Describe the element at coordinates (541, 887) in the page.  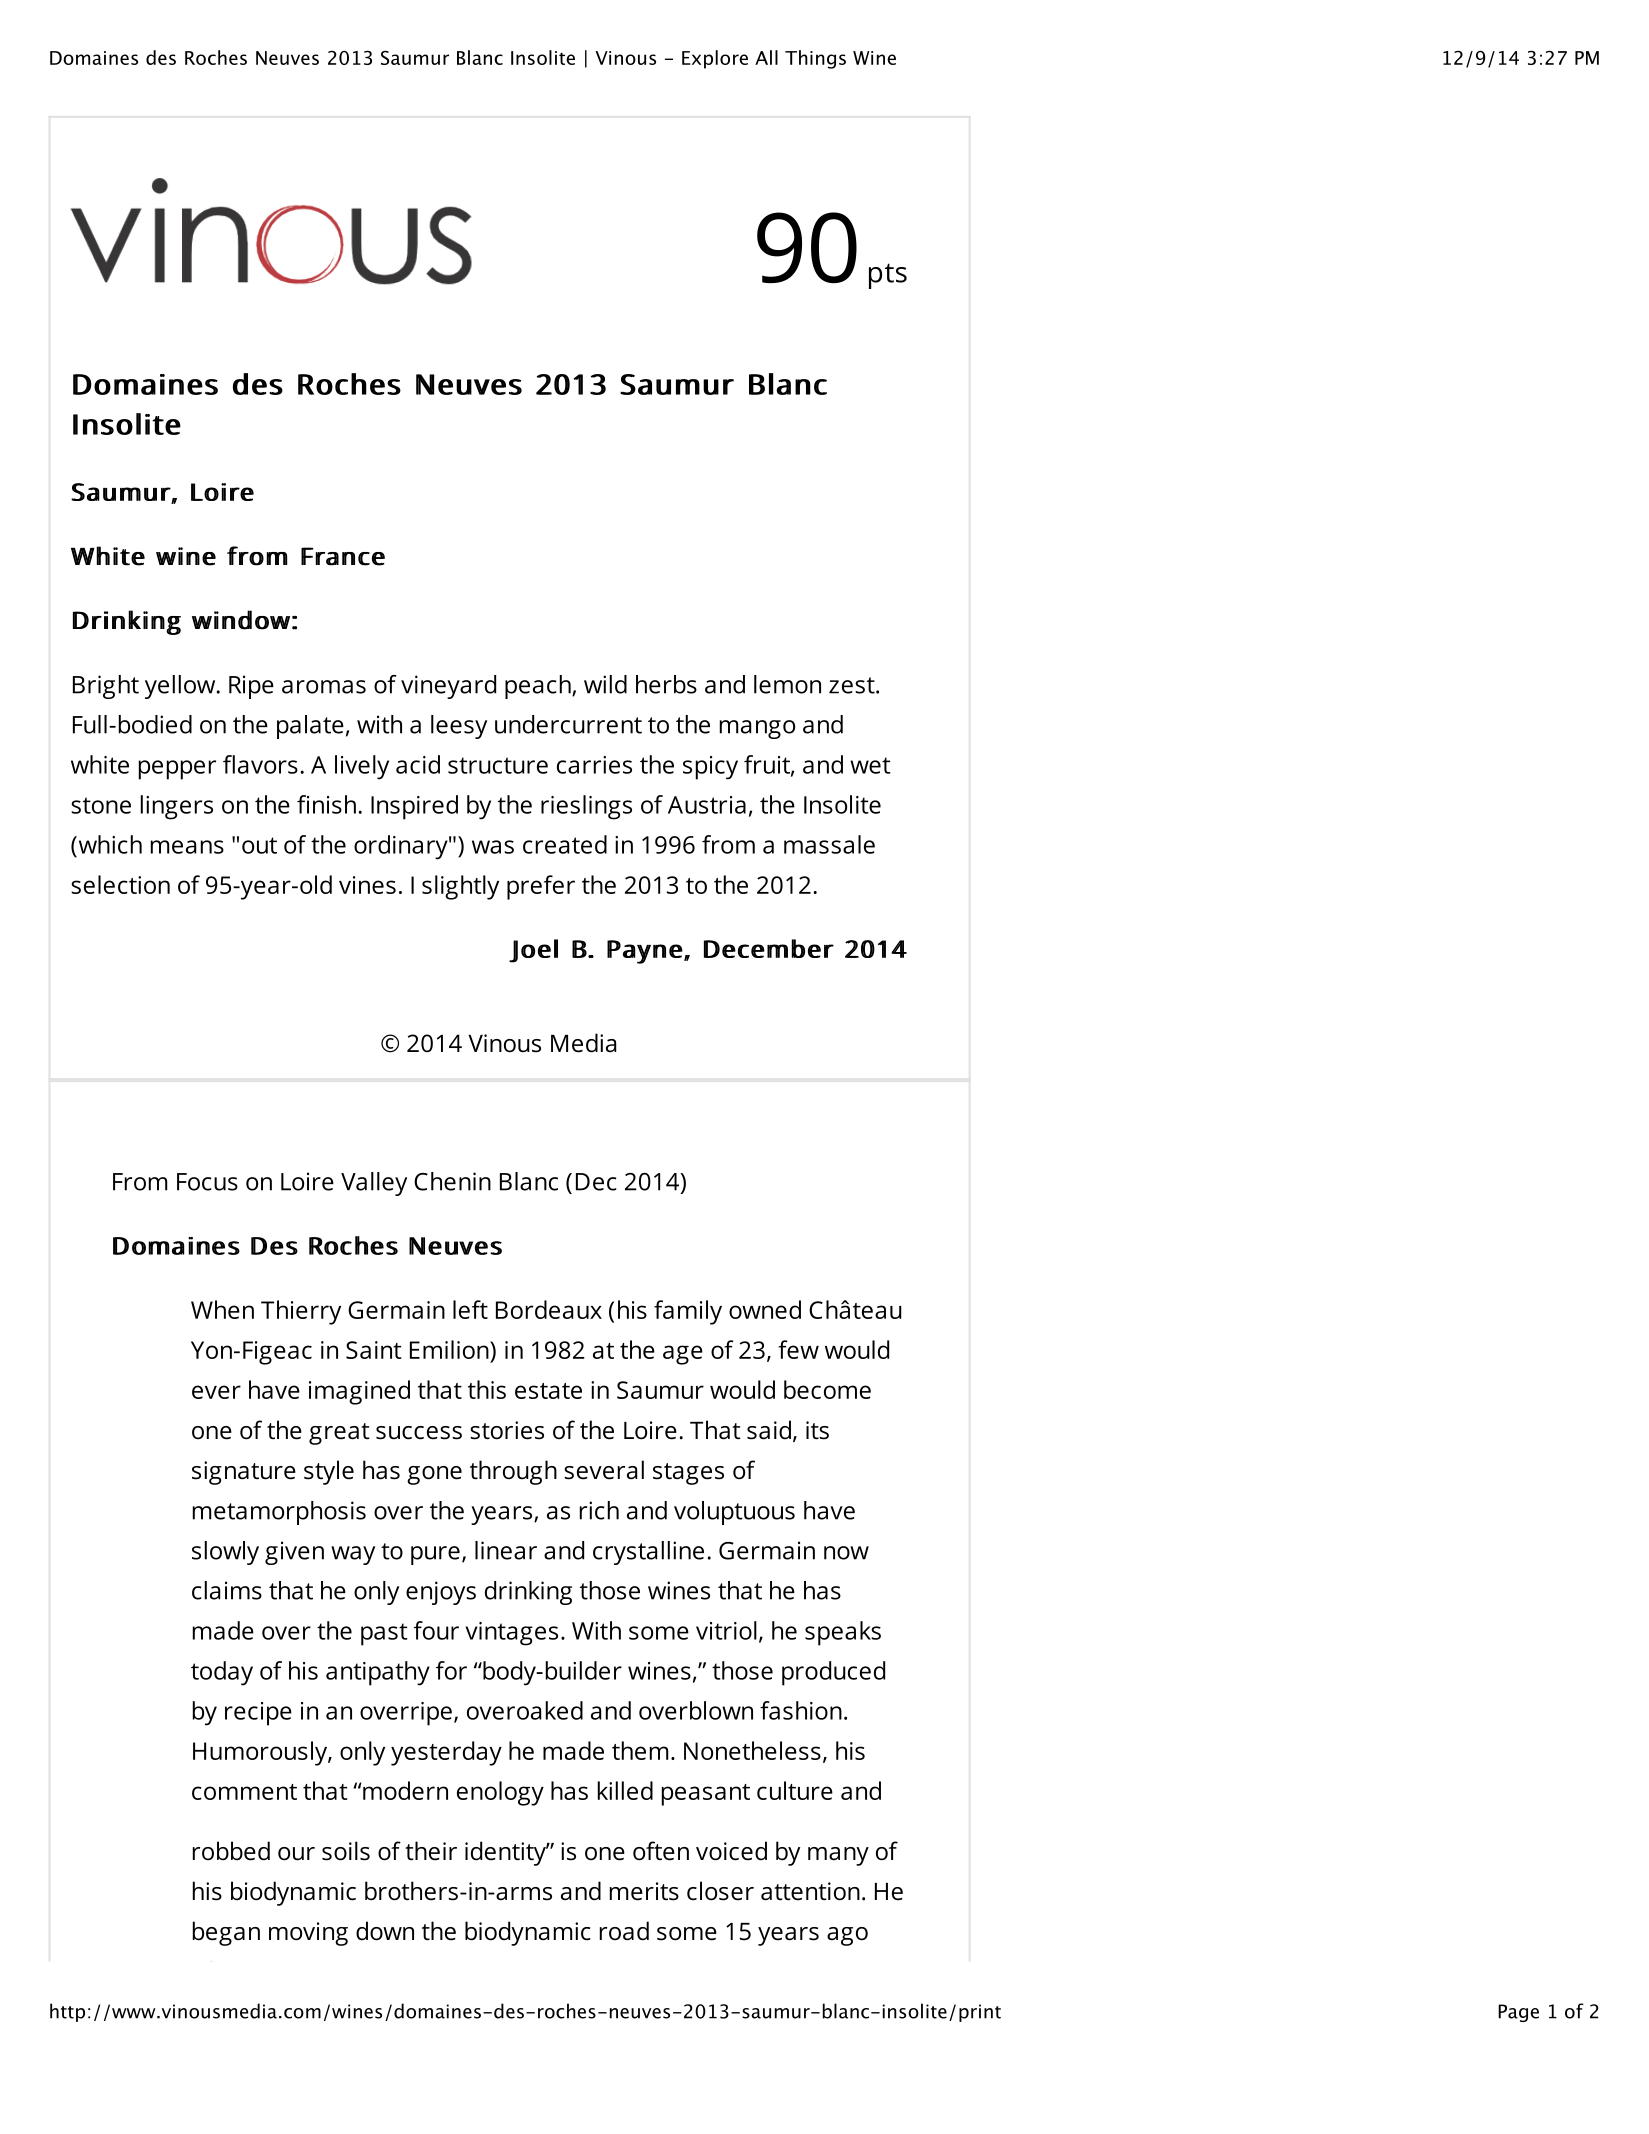
I see `prefer` at that location.
